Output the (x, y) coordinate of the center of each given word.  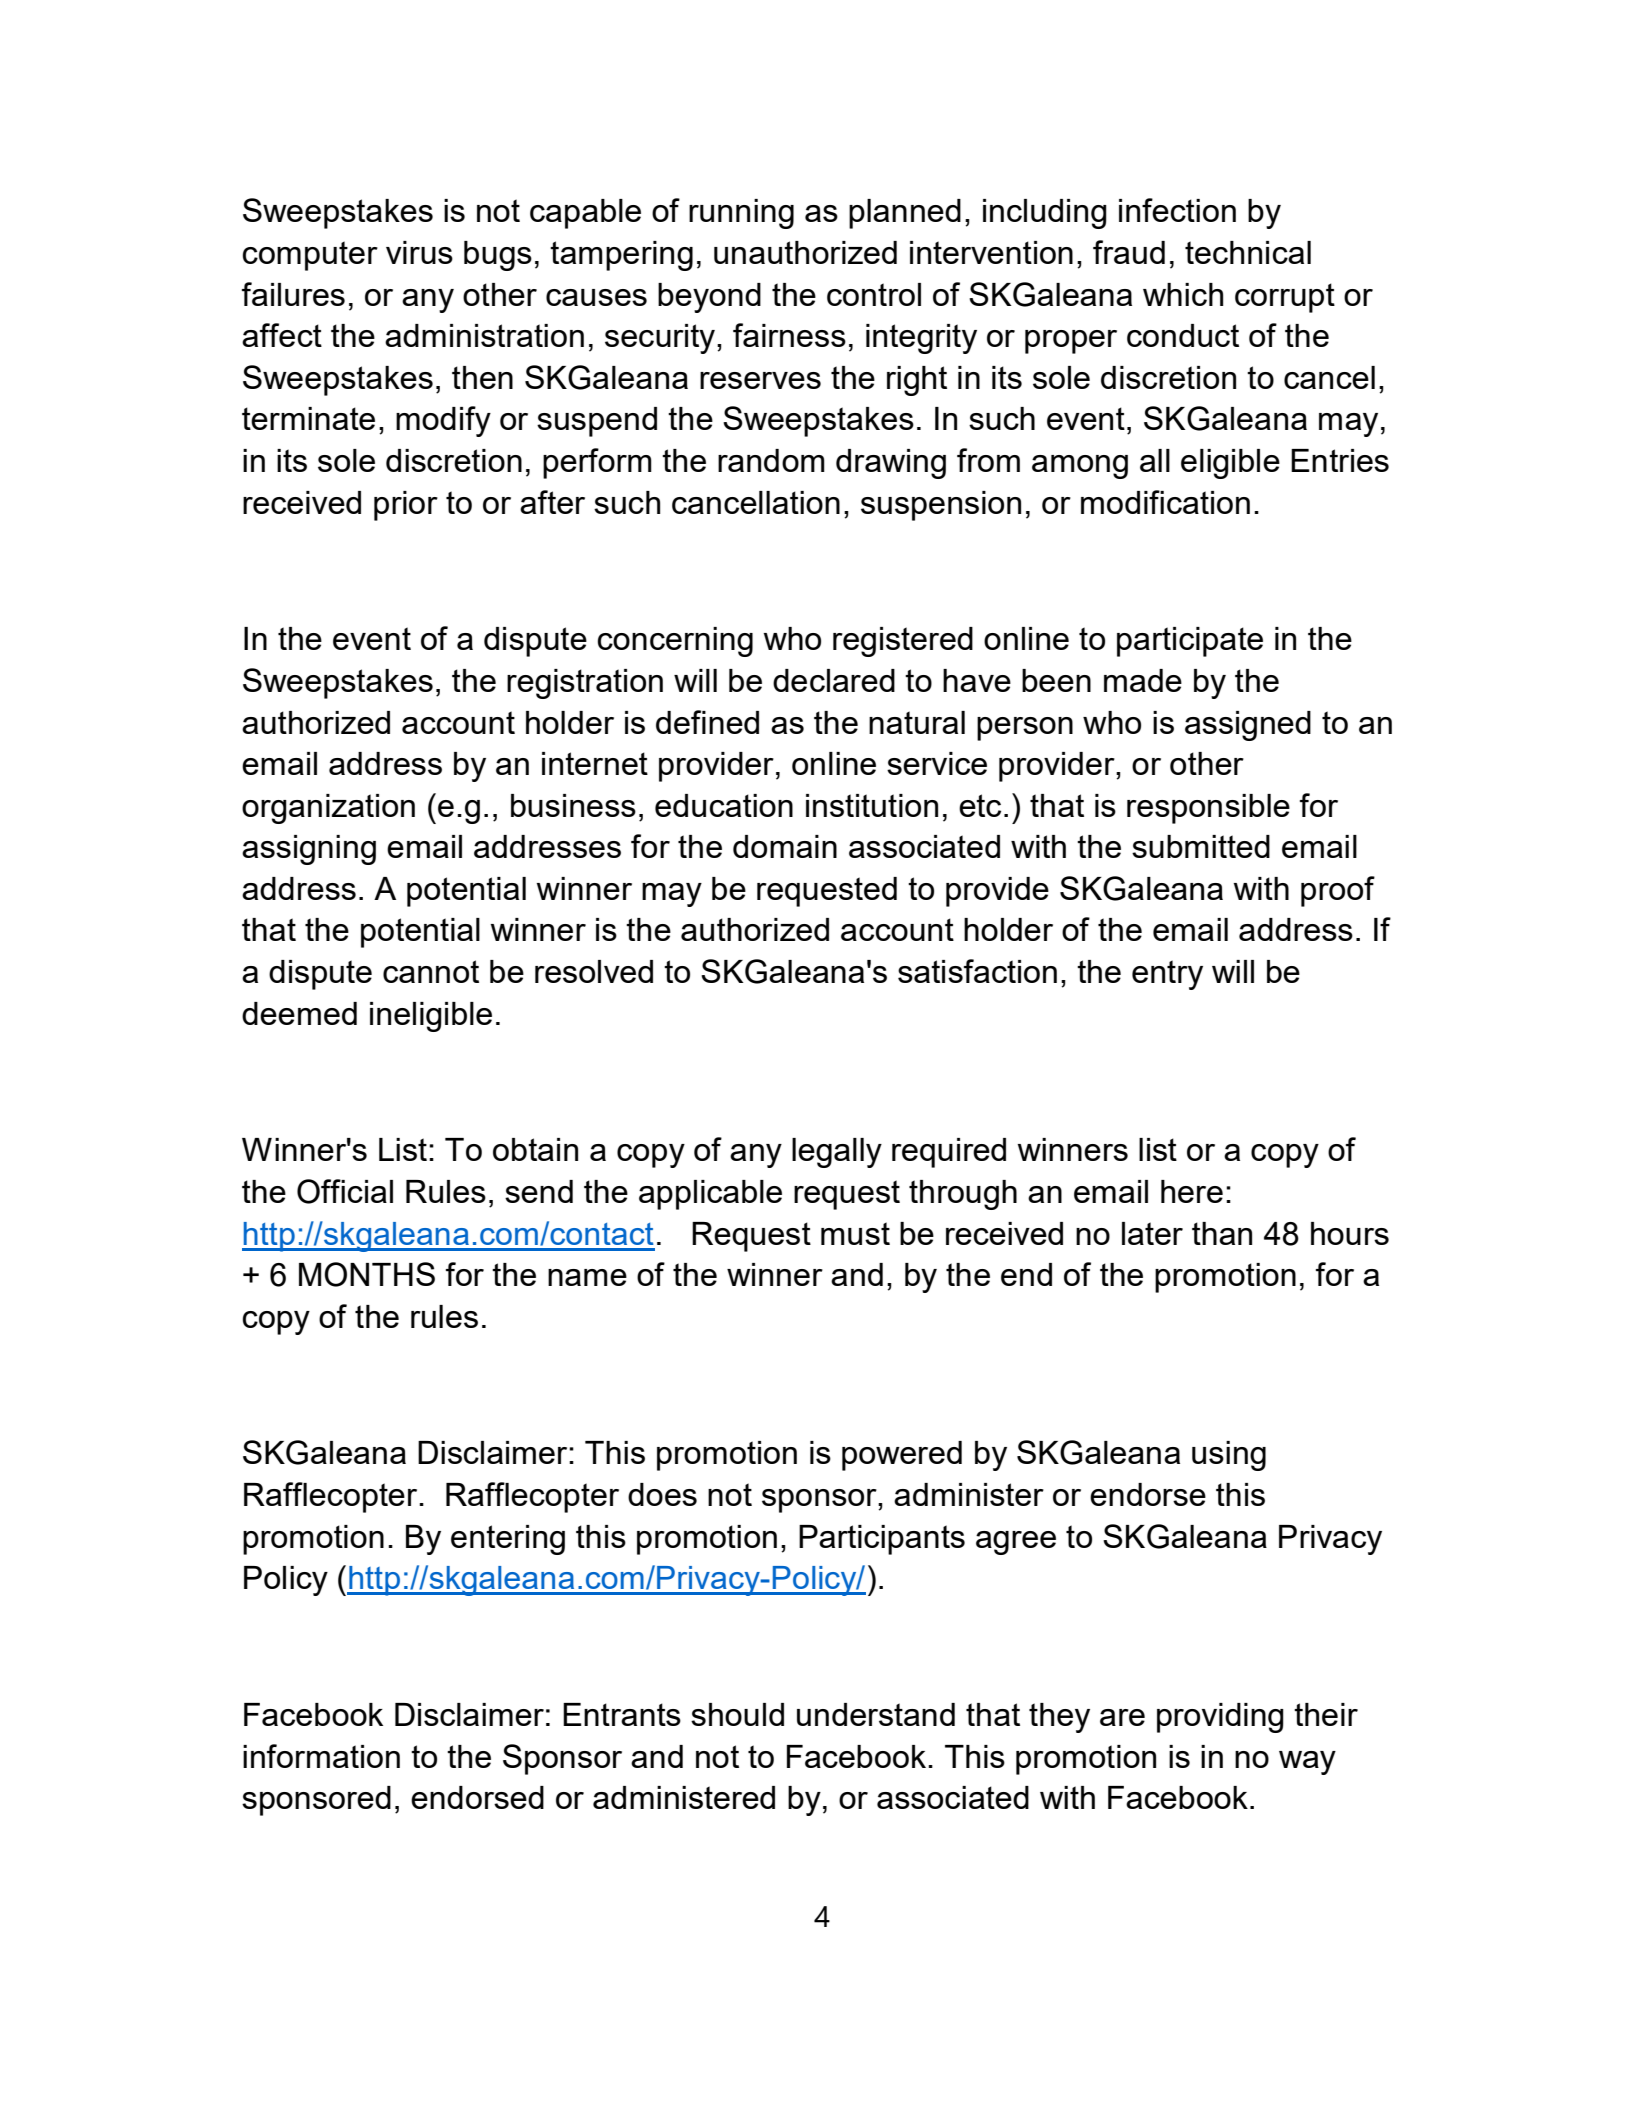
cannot (431, 971)
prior (406, 506)
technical (1248, 252)
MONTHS (367, 1274)
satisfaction (977, 971)
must (855, 1233)
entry (1167, 975)
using (1229, 1456)
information (321, 1756)
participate (1190, 642)
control (874, 294)
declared (834, 680)
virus (419, 252)
